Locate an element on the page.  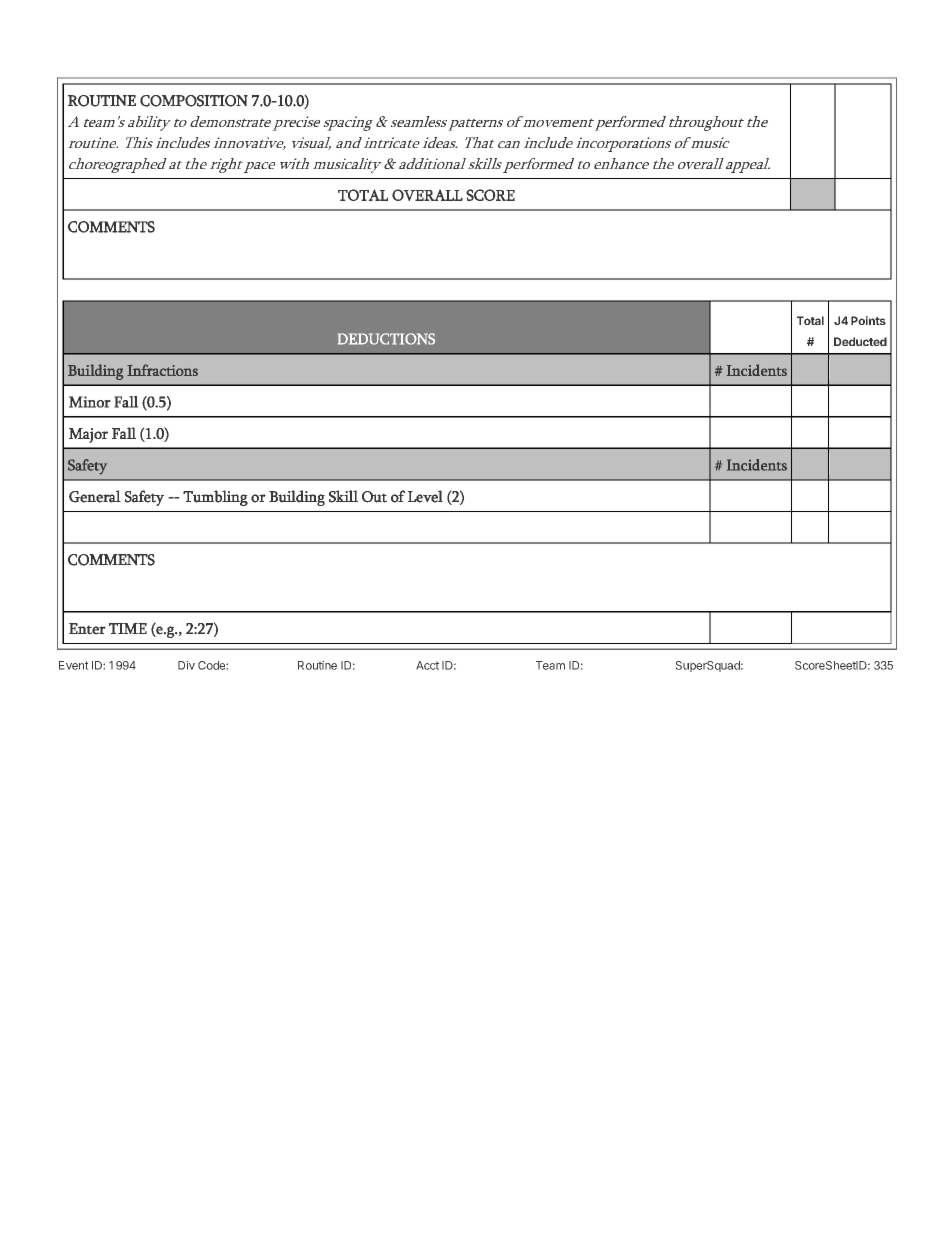
COMPOSITION is located at coordinates (194, 101).
